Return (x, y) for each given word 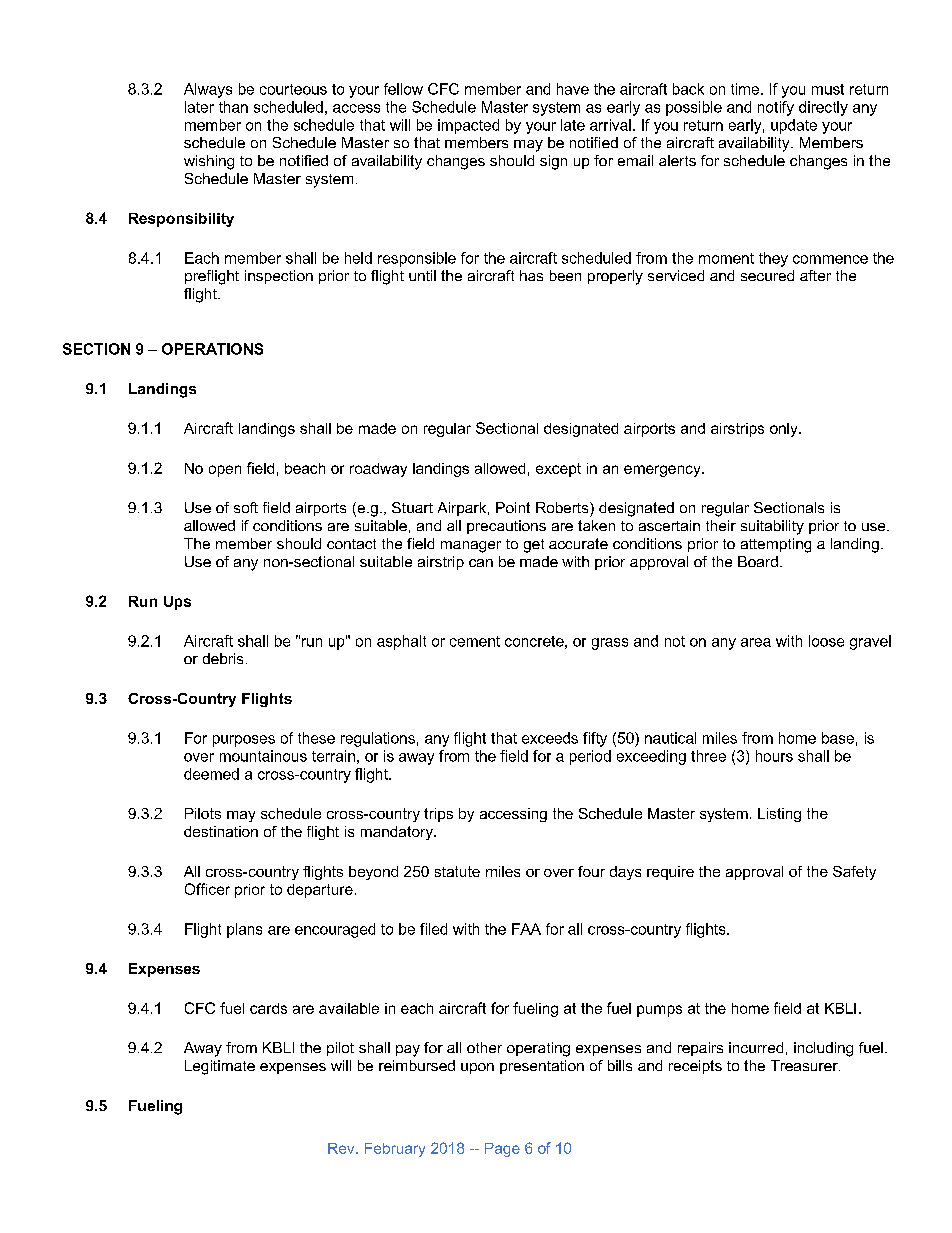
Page (502, 1150)
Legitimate (220, 1067)
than (233, 107)
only (785, 430)
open (225, 471)
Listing (779, 815)
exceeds (550, 738)
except (558, 470)
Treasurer (805, 1065)
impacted (468, 126)
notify (776, 108)
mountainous (263, 756)
